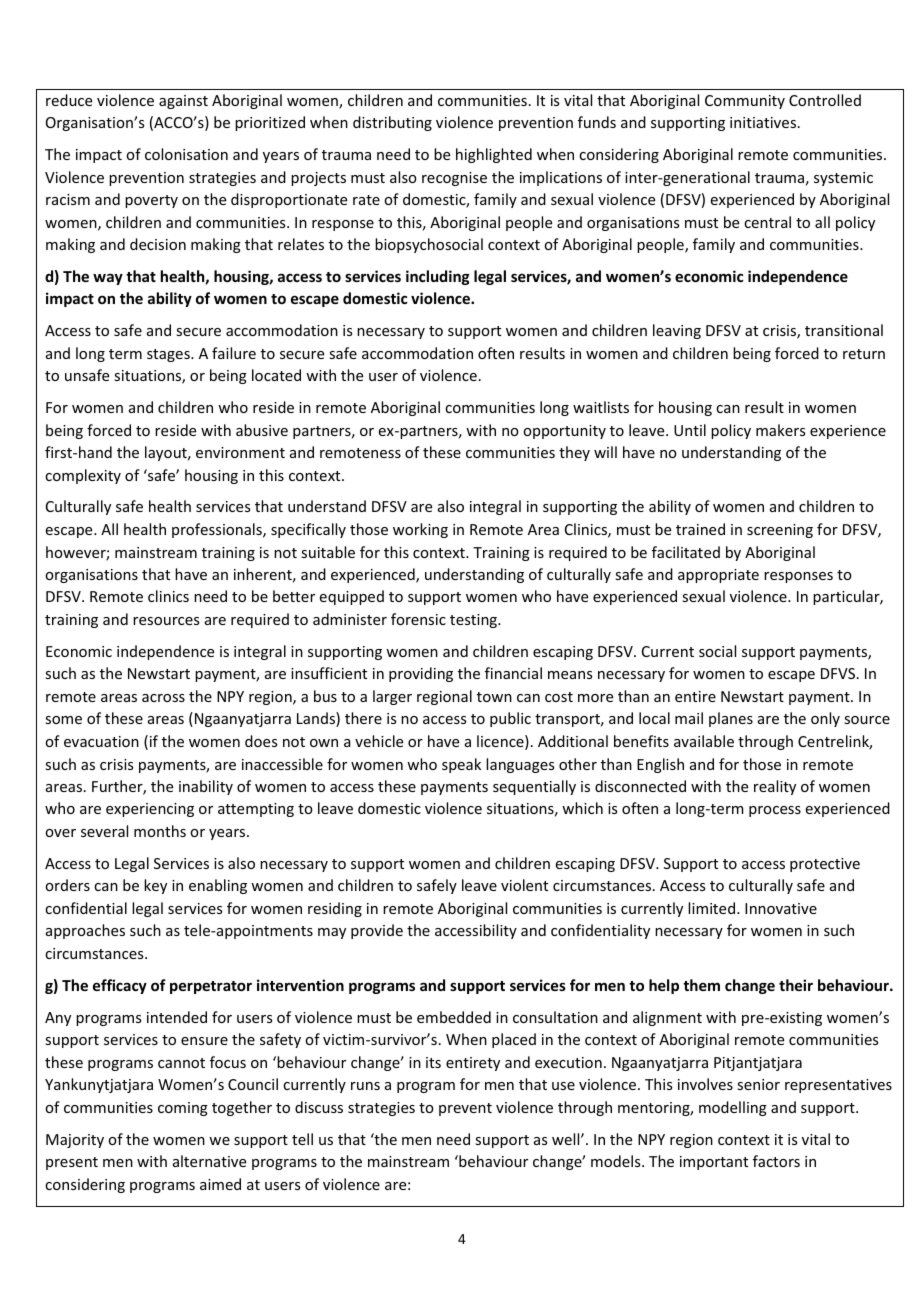  I want to click on provide, so click(377, 931).
